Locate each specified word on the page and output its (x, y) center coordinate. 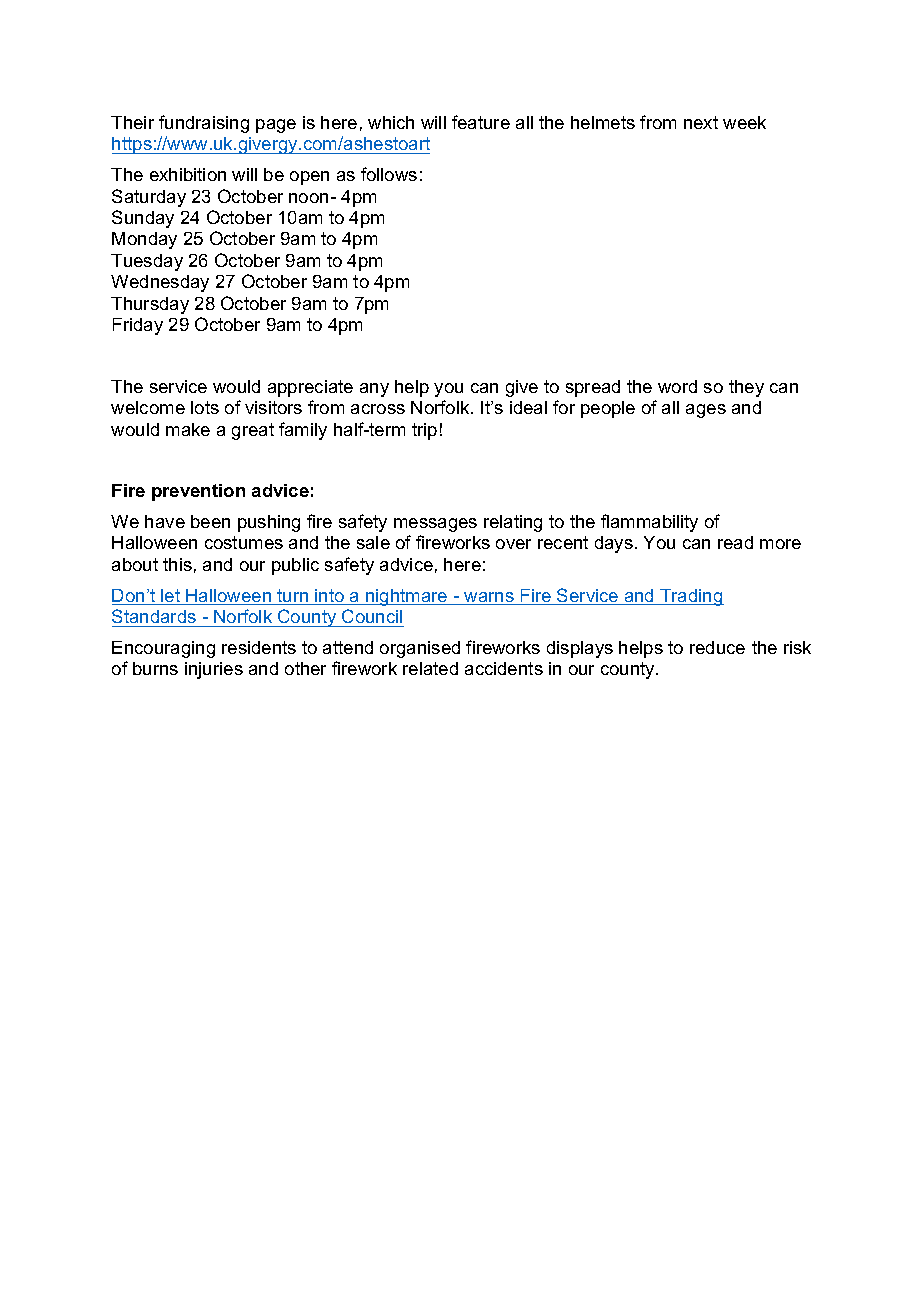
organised (420, 649)
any (374, 390)
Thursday (150, 305)
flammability (649, 523)
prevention (198, 492)
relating (513, 523)
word (677, 386)
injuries (214, 670)
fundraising (204, 124)
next (701, 122)
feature (481, 122)
